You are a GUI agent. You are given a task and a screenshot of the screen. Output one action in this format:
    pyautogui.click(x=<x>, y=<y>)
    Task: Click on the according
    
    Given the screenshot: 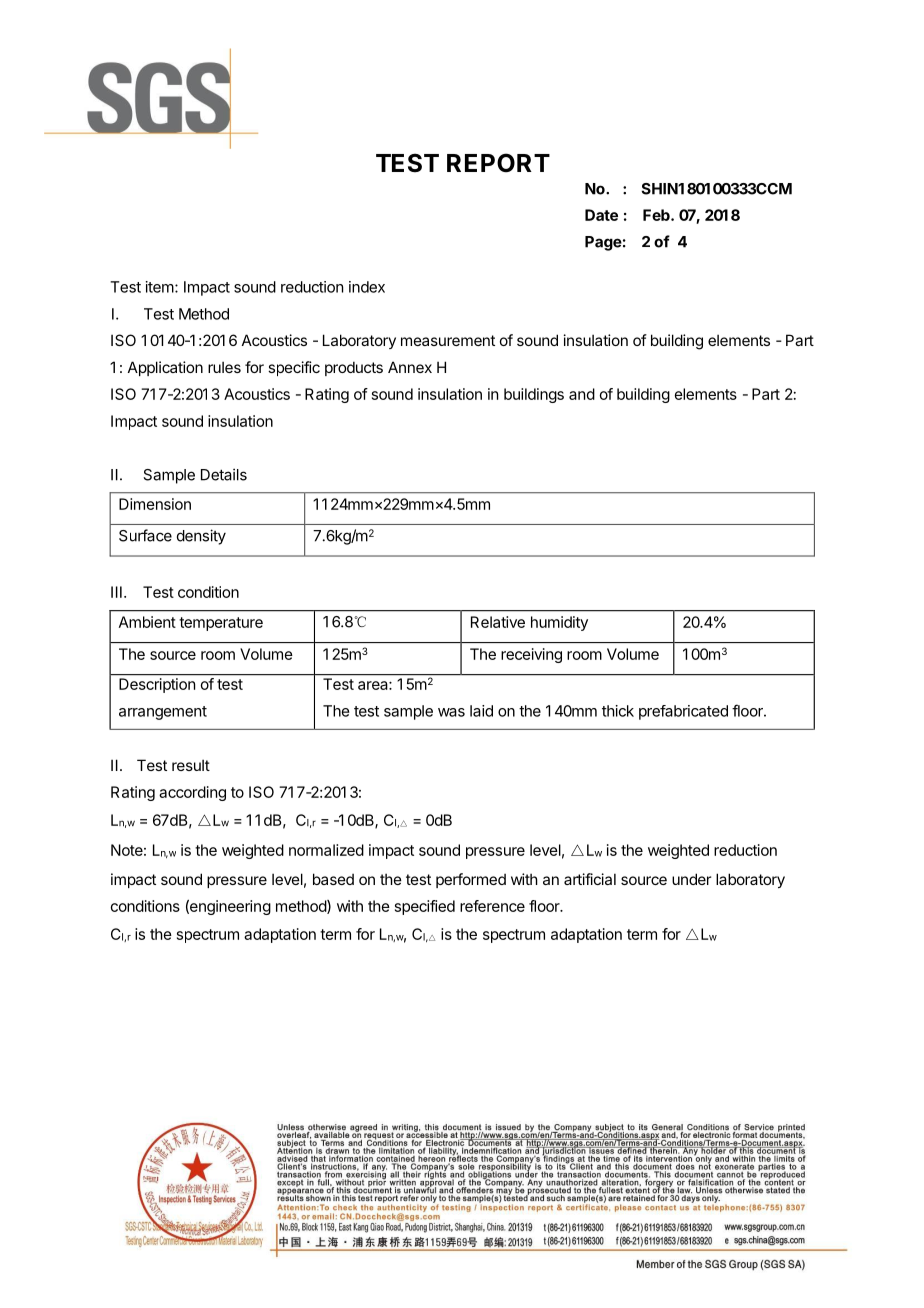 What is the action you would take?
    pyautogui.click(x=192, y=793)
